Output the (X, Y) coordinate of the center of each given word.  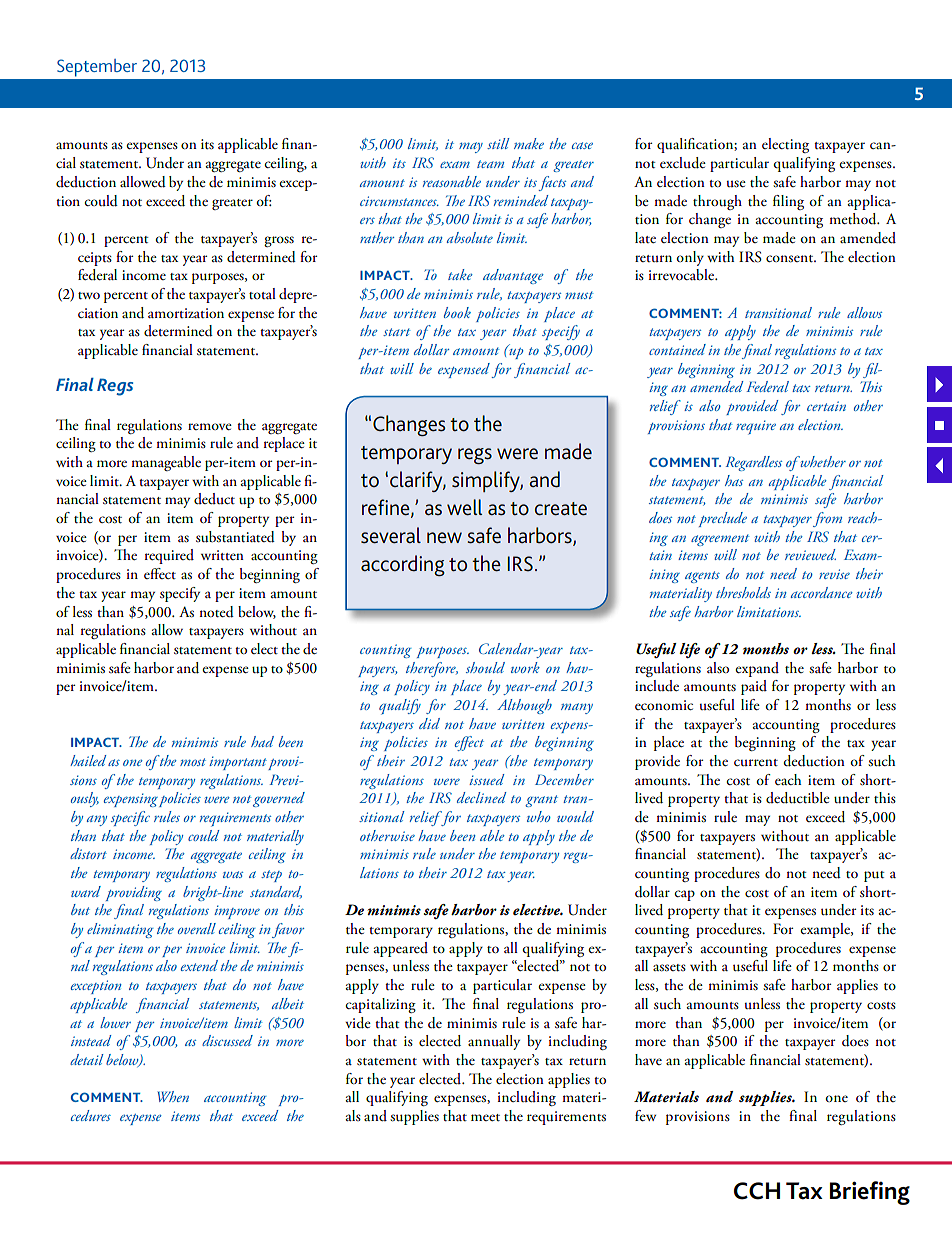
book (457, 312)
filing (788, 202)
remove (210, 426)
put (874, 876)
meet (485, 1118)
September (97, 68)
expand (757, 669)
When (173, 1096)
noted (216, 612)
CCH (757, 1191)
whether (822, 461)
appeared (401, 949)
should (485, 667)
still (498, 143)
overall (197, 928)
